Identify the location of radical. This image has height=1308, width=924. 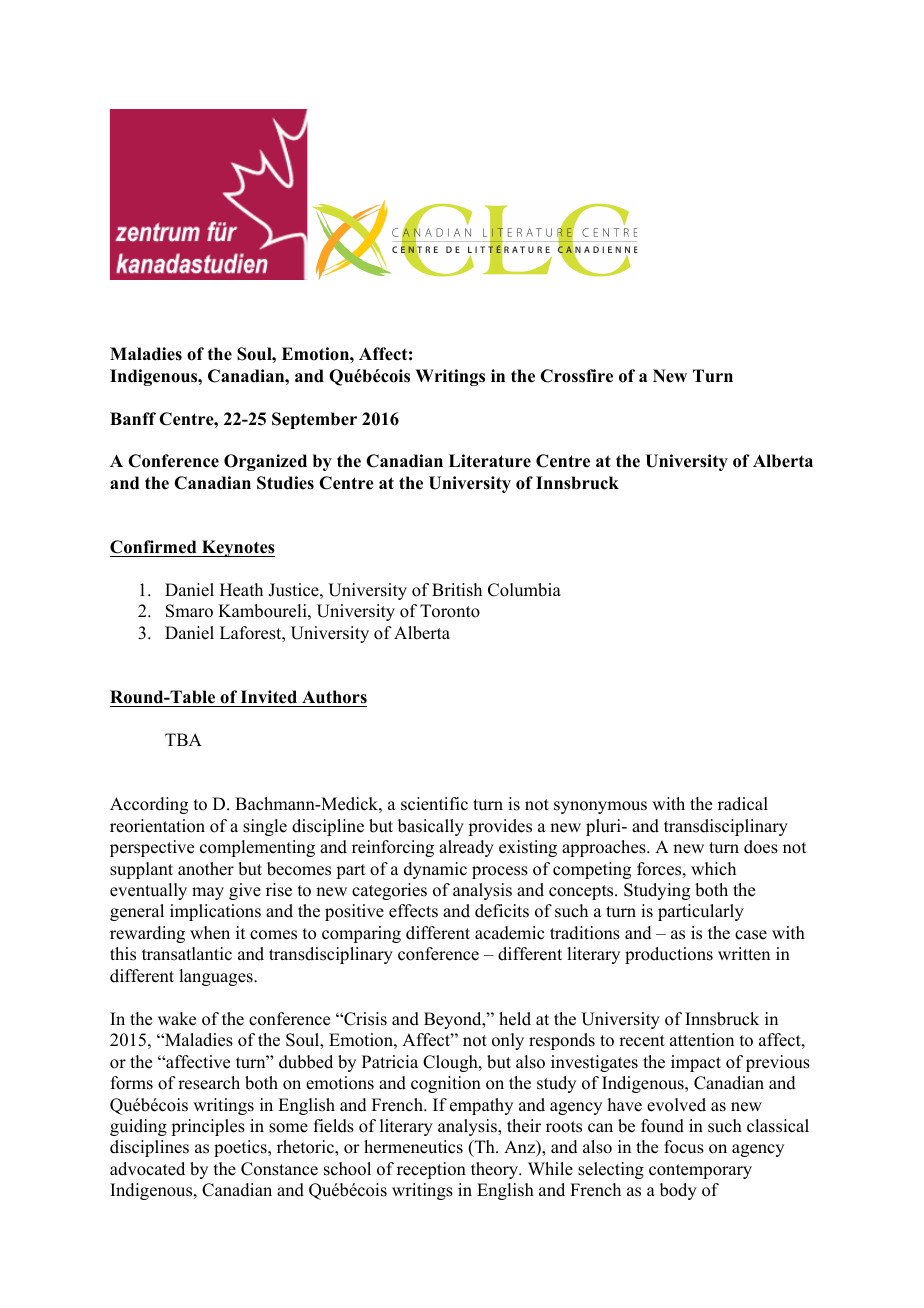
(743, 804).
